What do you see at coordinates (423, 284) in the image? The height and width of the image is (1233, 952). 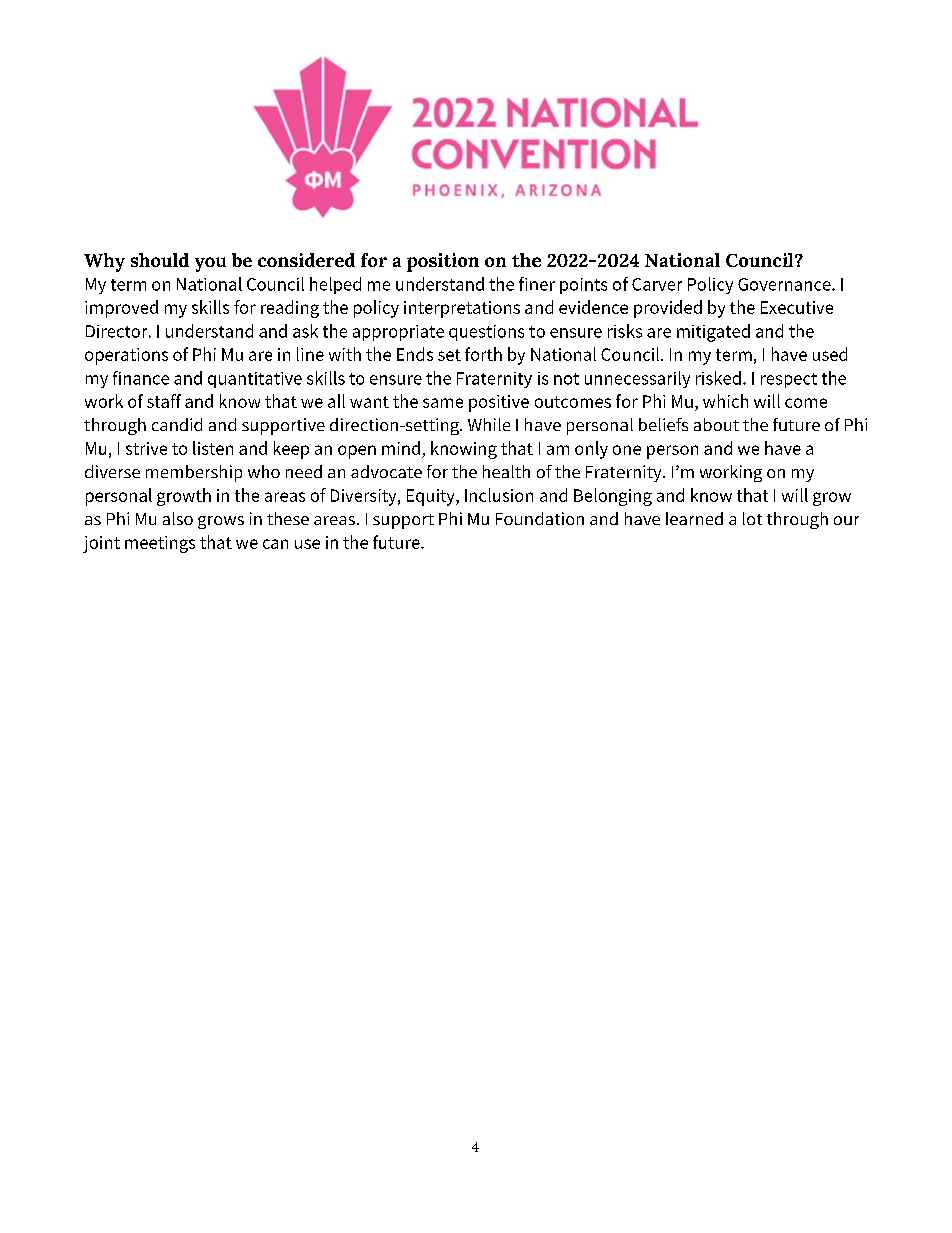 I see `unders` at bounding box center [423, 284].
